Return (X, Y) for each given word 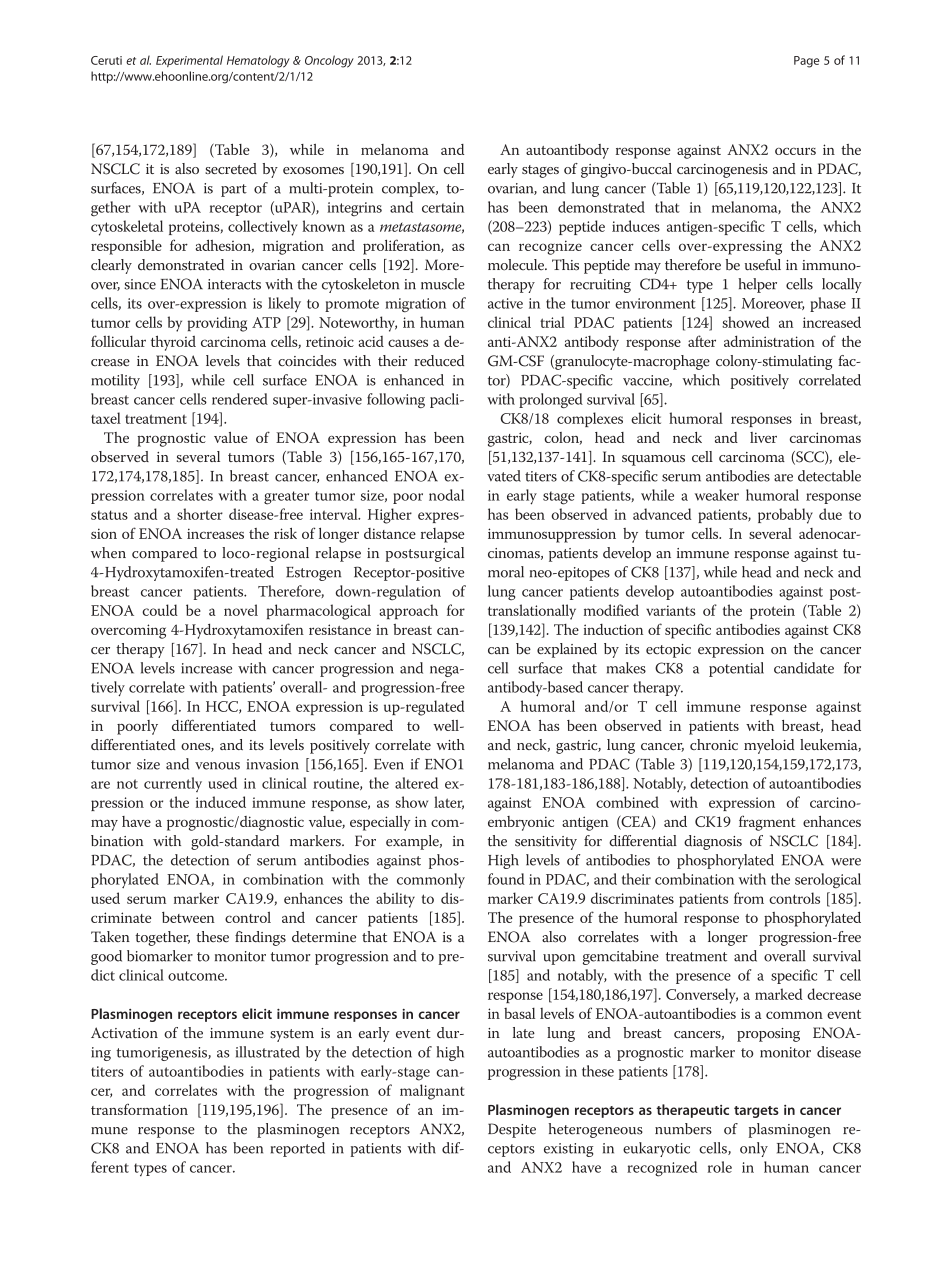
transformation (139, 1109)
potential (736, 669)
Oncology (329, 61)
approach (408, 611)
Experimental (189, 61)
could (160, 610)
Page (806, 62)
